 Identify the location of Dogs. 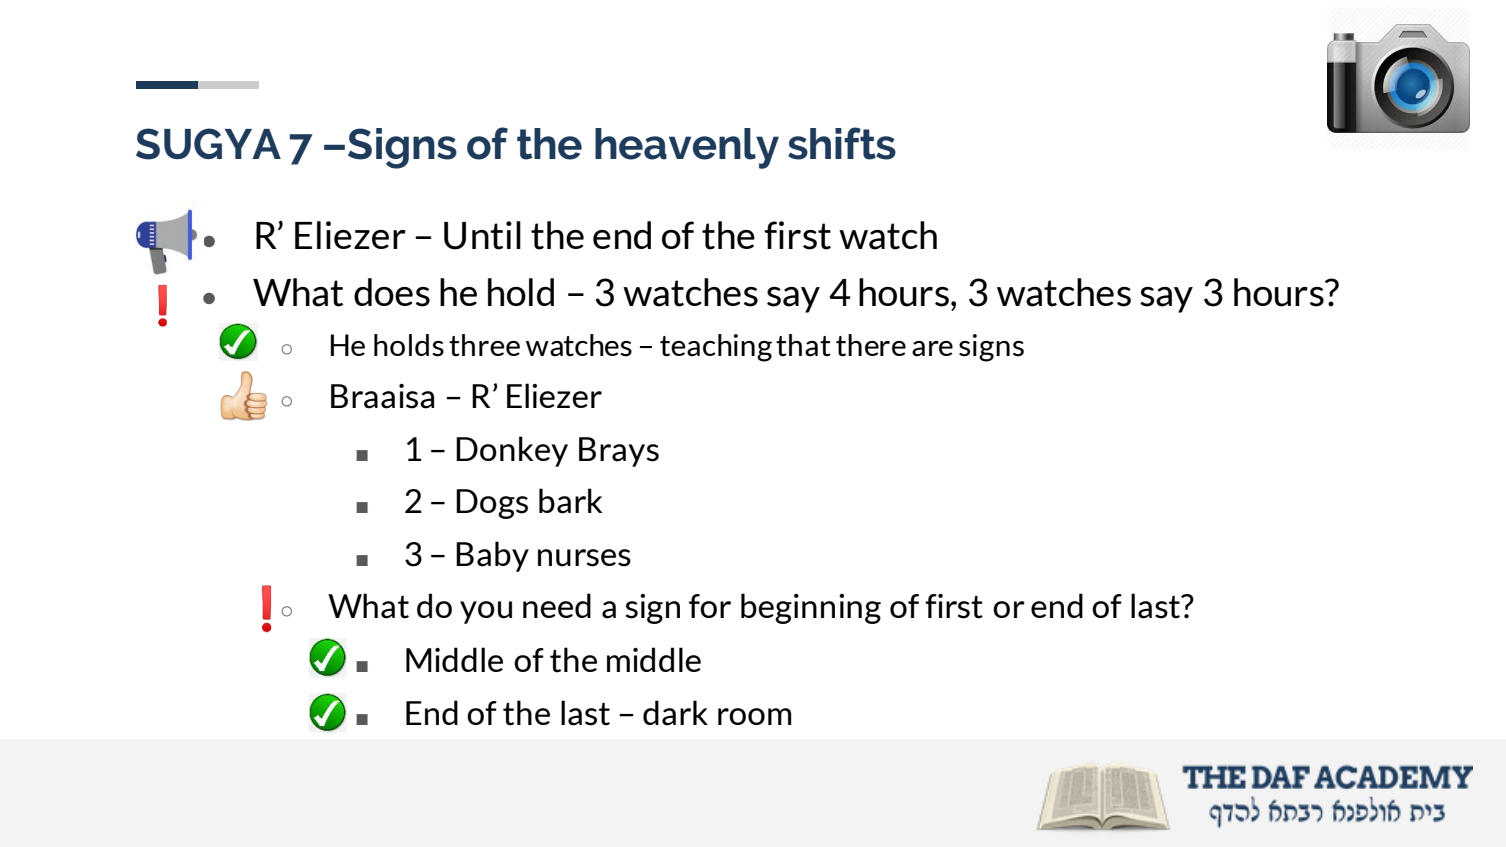
(492, 504).
